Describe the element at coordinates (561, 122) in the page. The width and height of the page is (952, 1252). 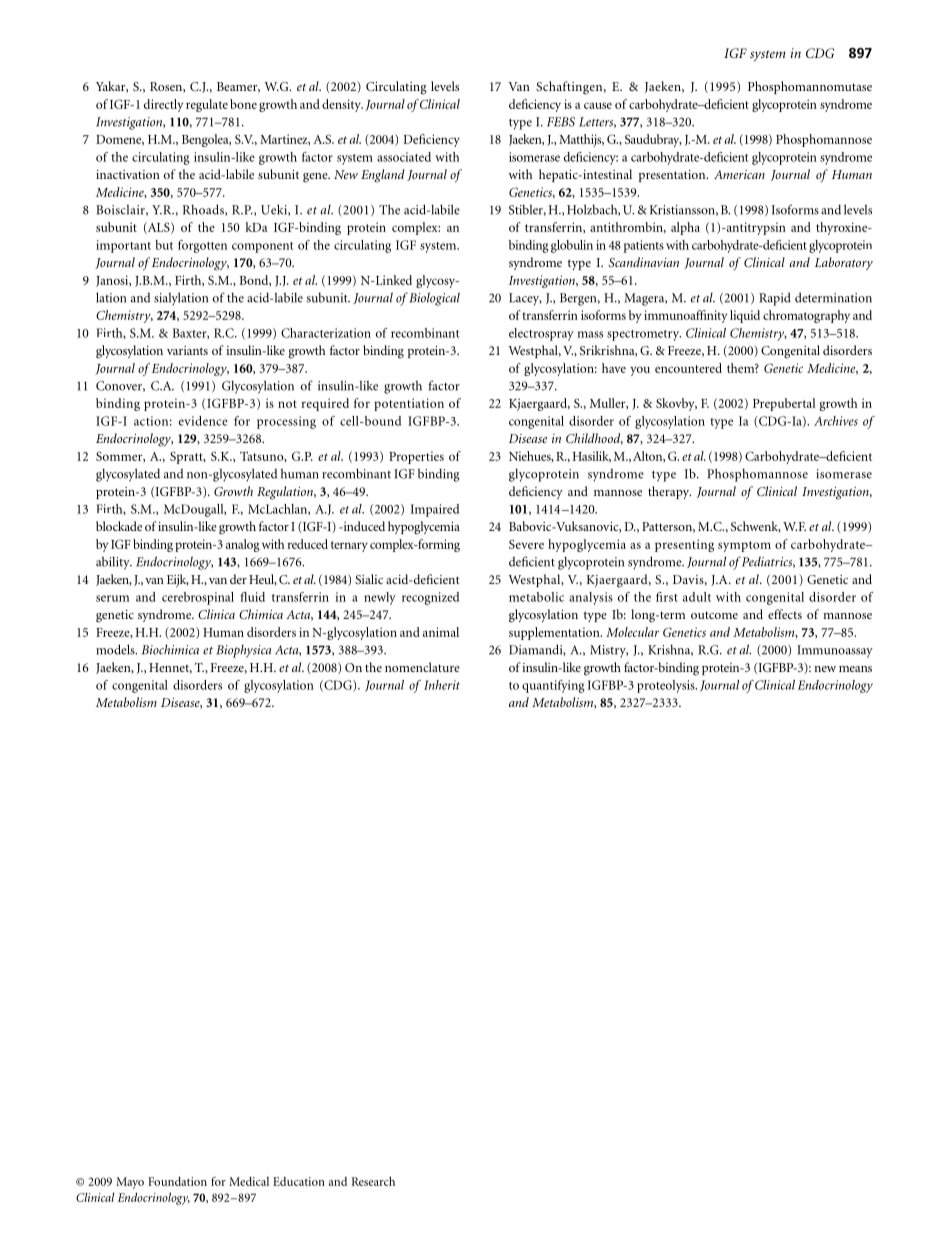
I see `FEBS` at that location.
